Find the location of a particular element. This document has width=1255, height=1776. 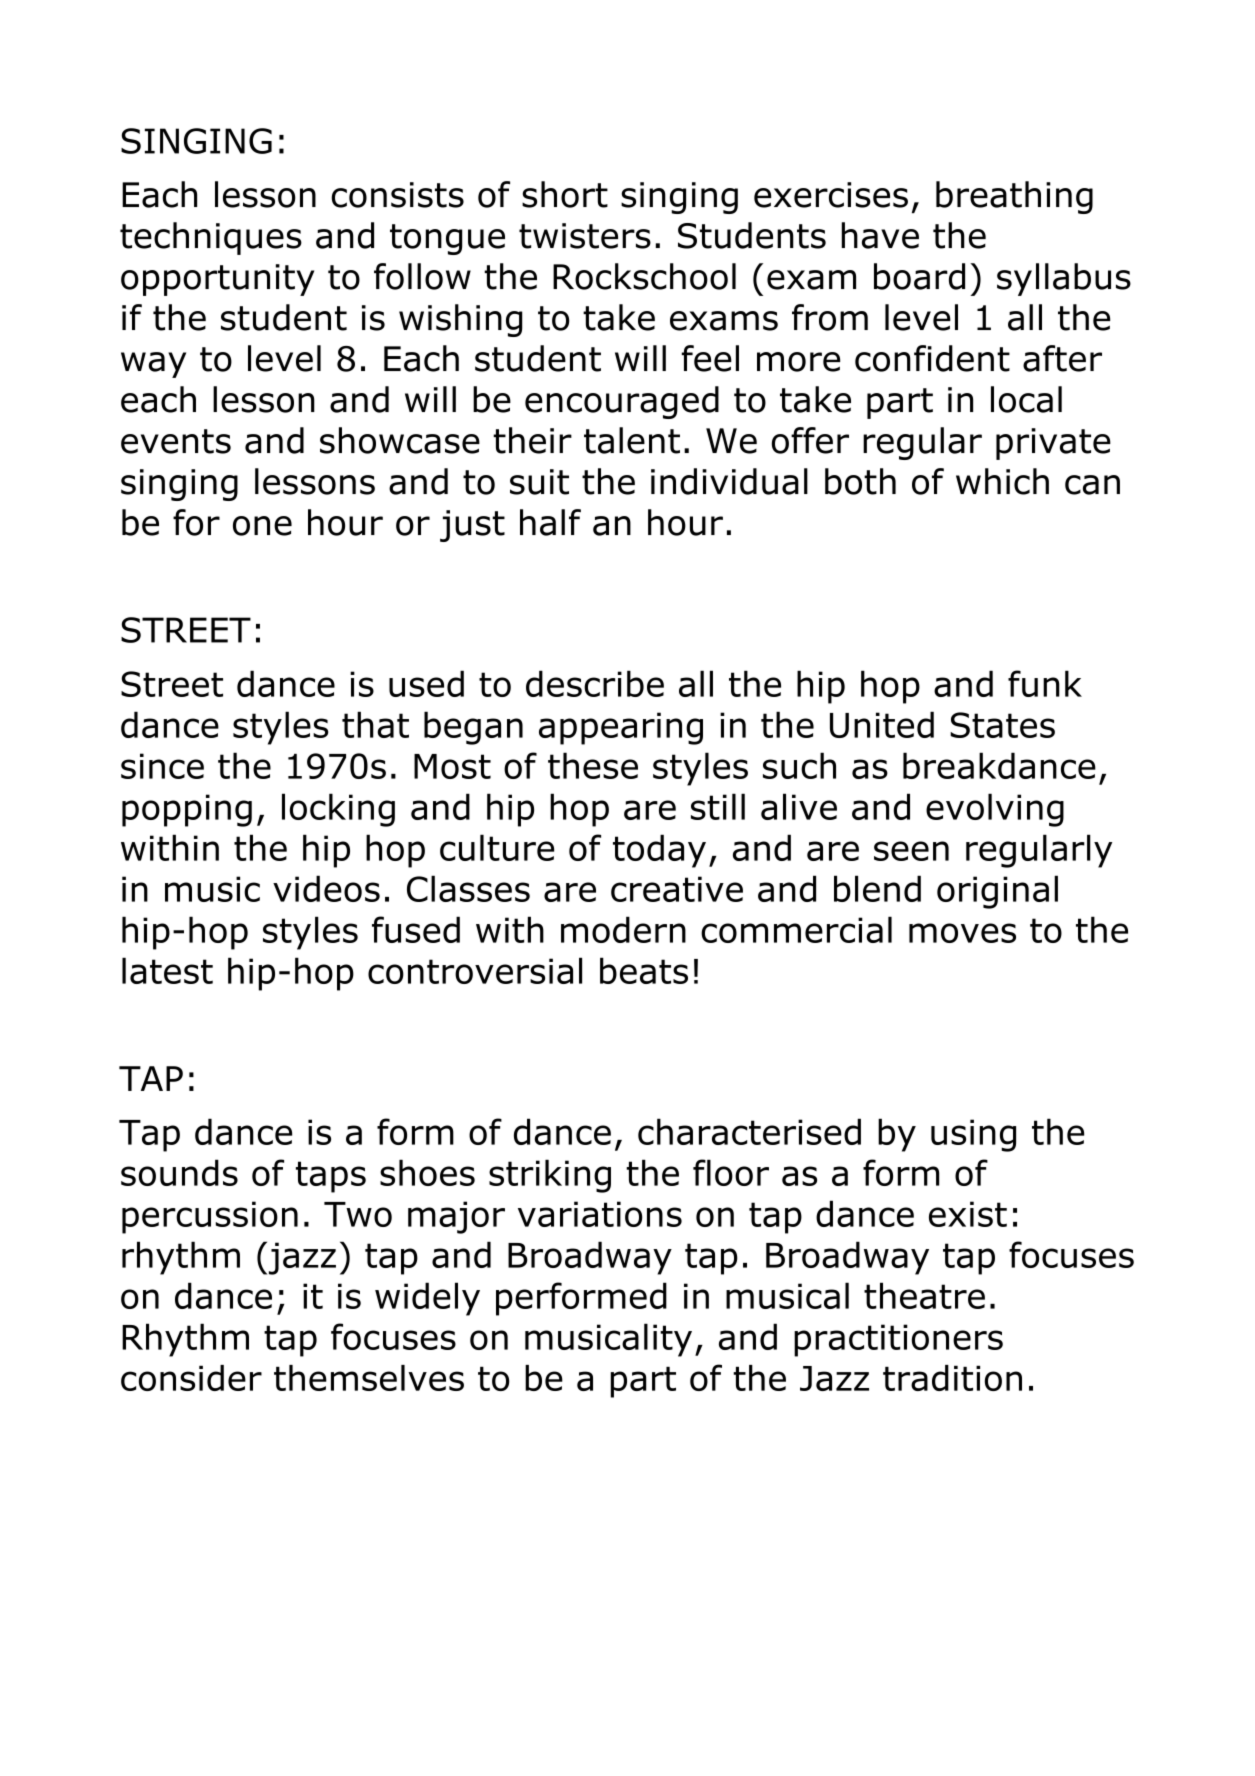

breathing is located at coordinates (1014, 197).
